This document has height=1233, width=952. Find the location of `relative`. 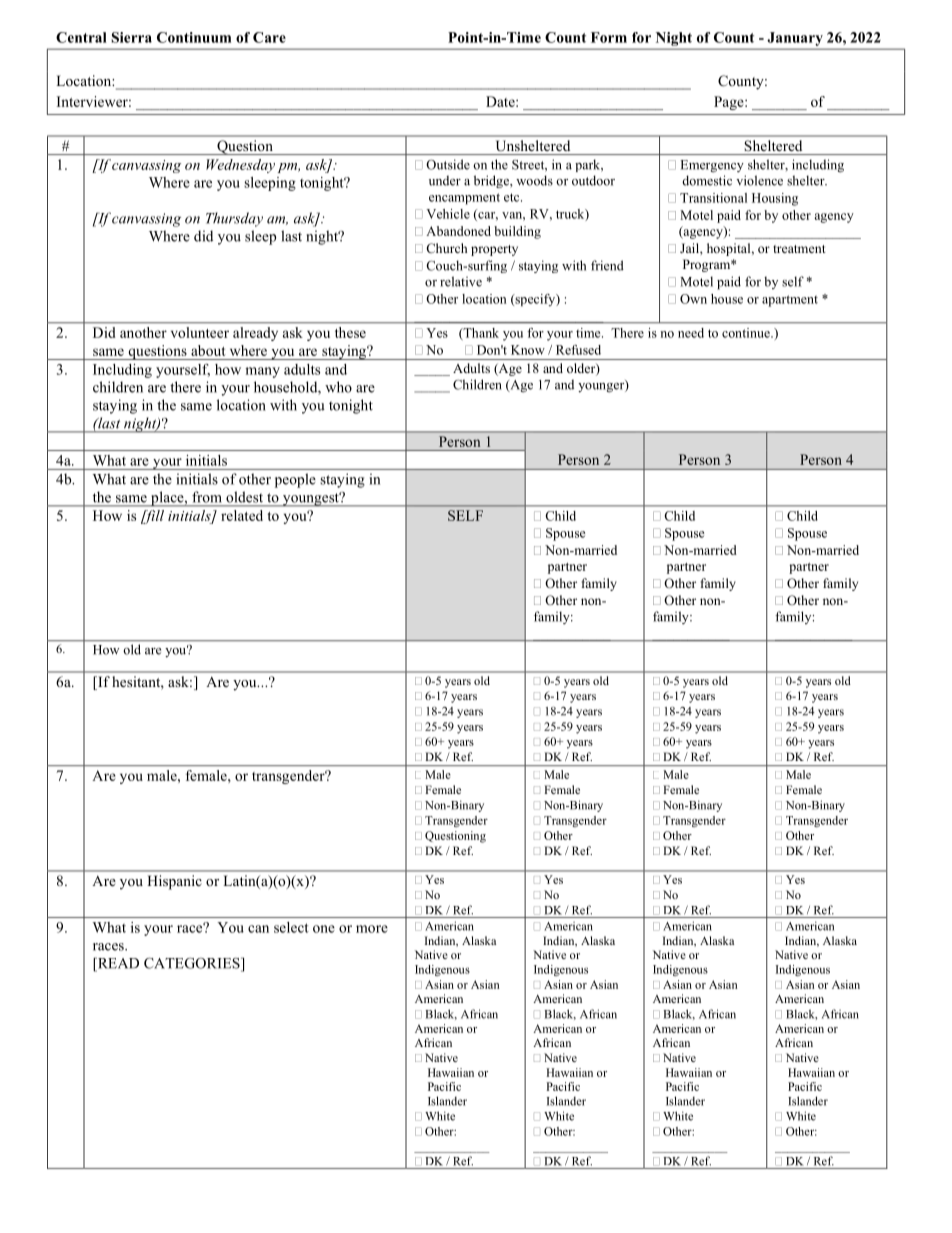

relative is located at coordinates (461, 281).
